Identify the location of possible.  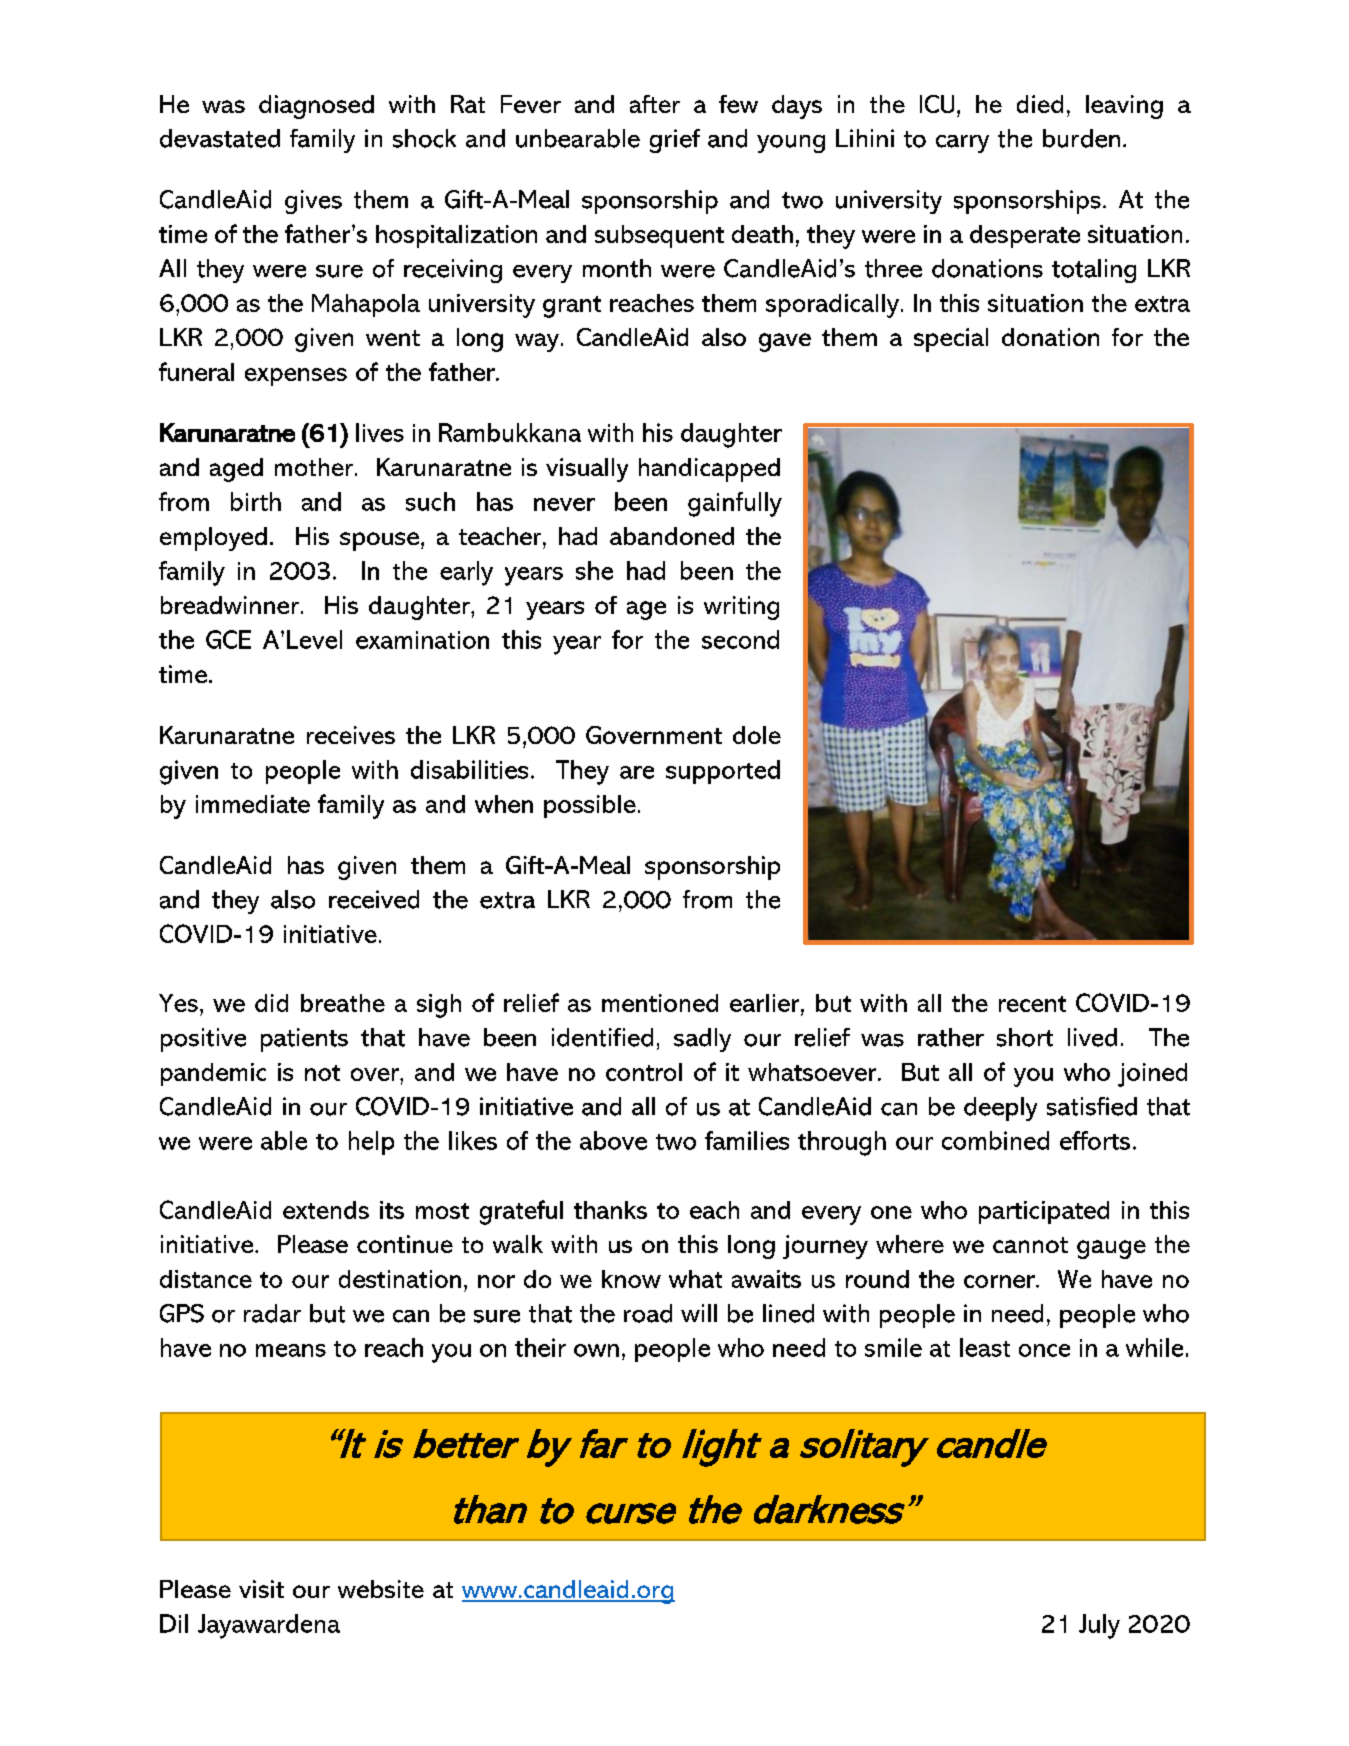
(590, 806).
